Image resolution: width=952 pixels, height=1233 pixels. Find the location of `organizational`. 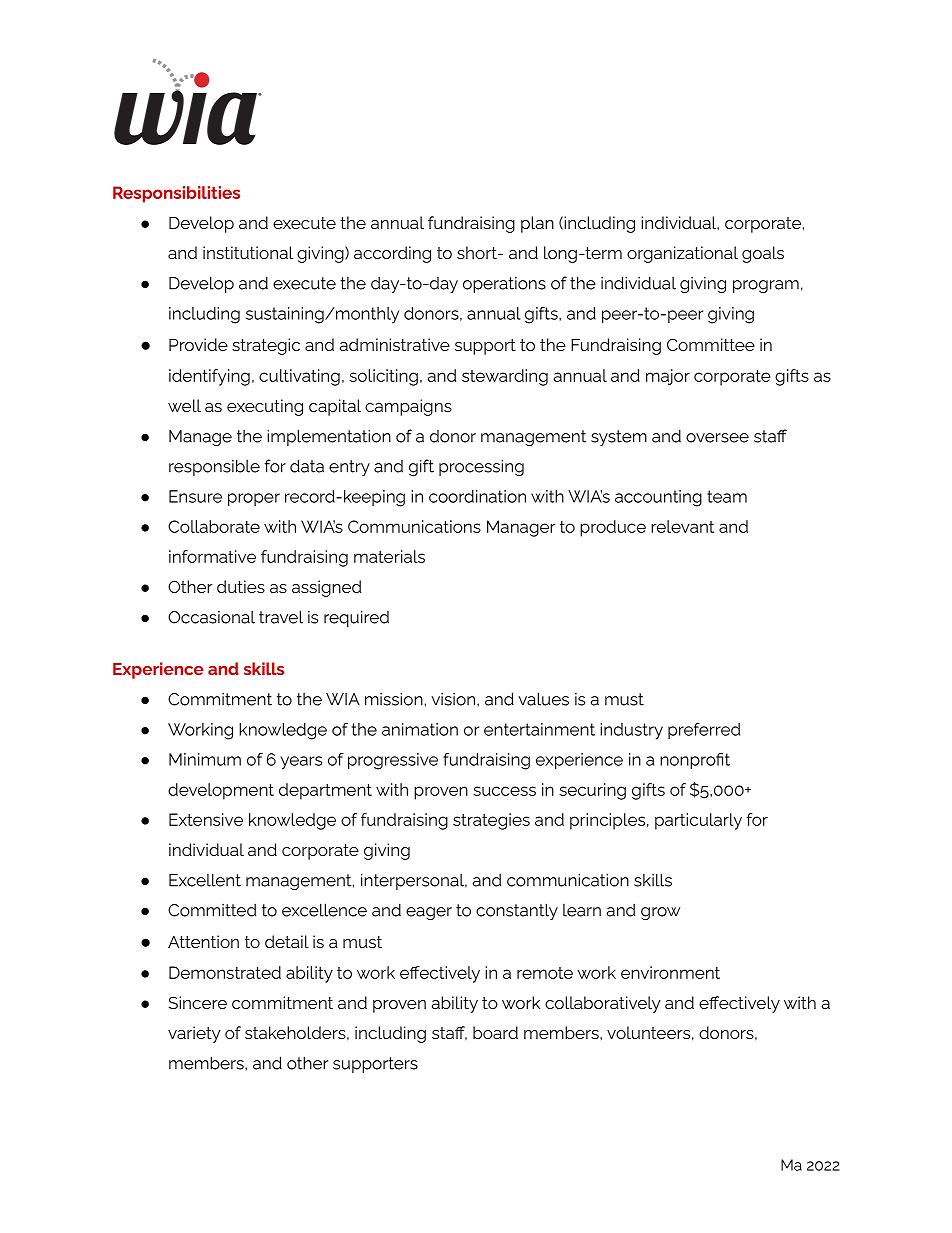

organizational is located at coordinates (682, 254).
